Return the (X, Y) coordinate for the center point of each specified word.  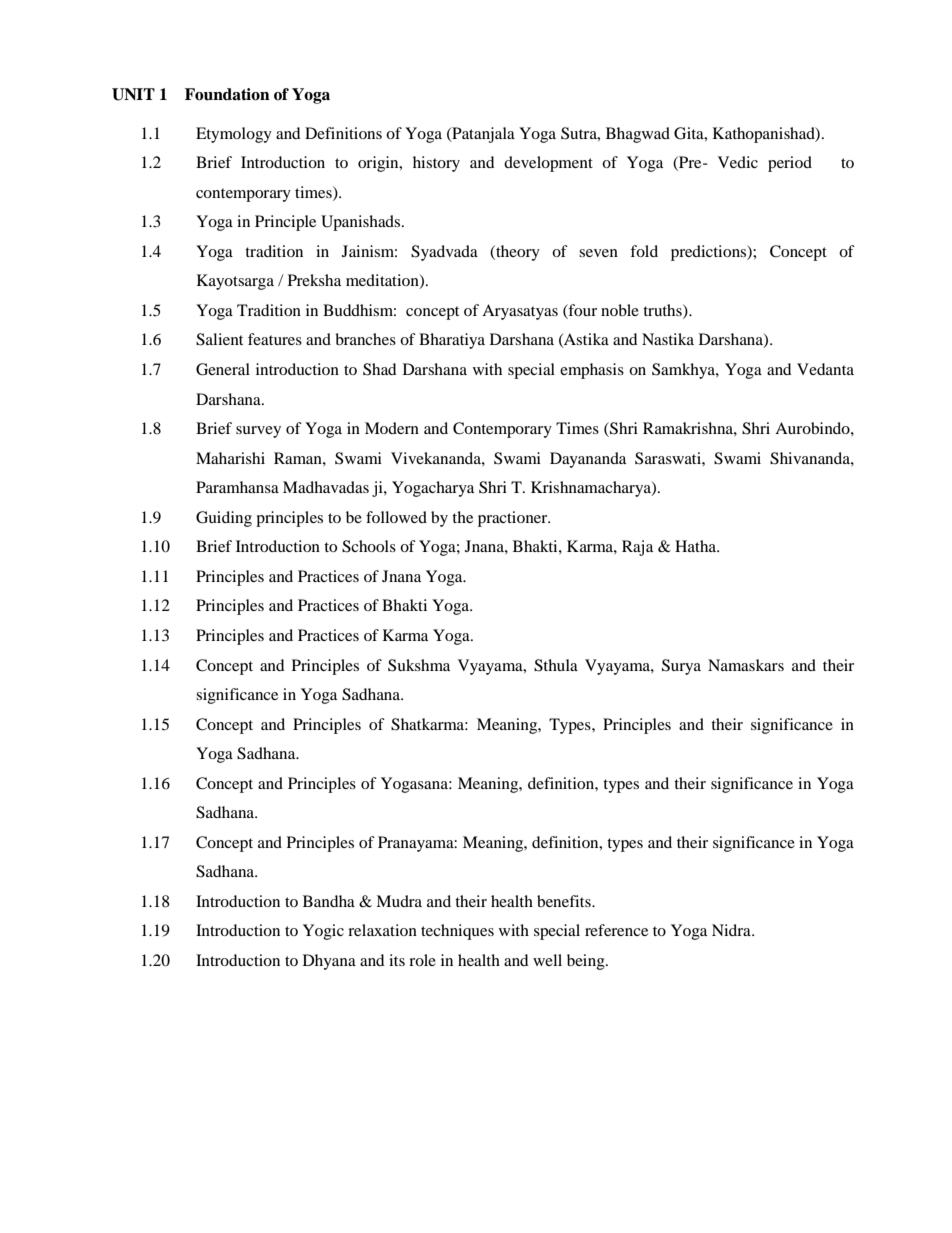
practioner (514, 519)
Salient (219, 339)
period (790, 164)
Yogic (323, 932)
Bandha (329, 901)
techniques (457, 932)
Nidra (732, 930)
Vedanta (825, 369)
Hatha (697, 546)
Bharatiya (452, 341)
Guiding (224, 519)
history (436, 164)
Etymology (234, 135)
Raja (637, 548)
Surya (681, 667)
